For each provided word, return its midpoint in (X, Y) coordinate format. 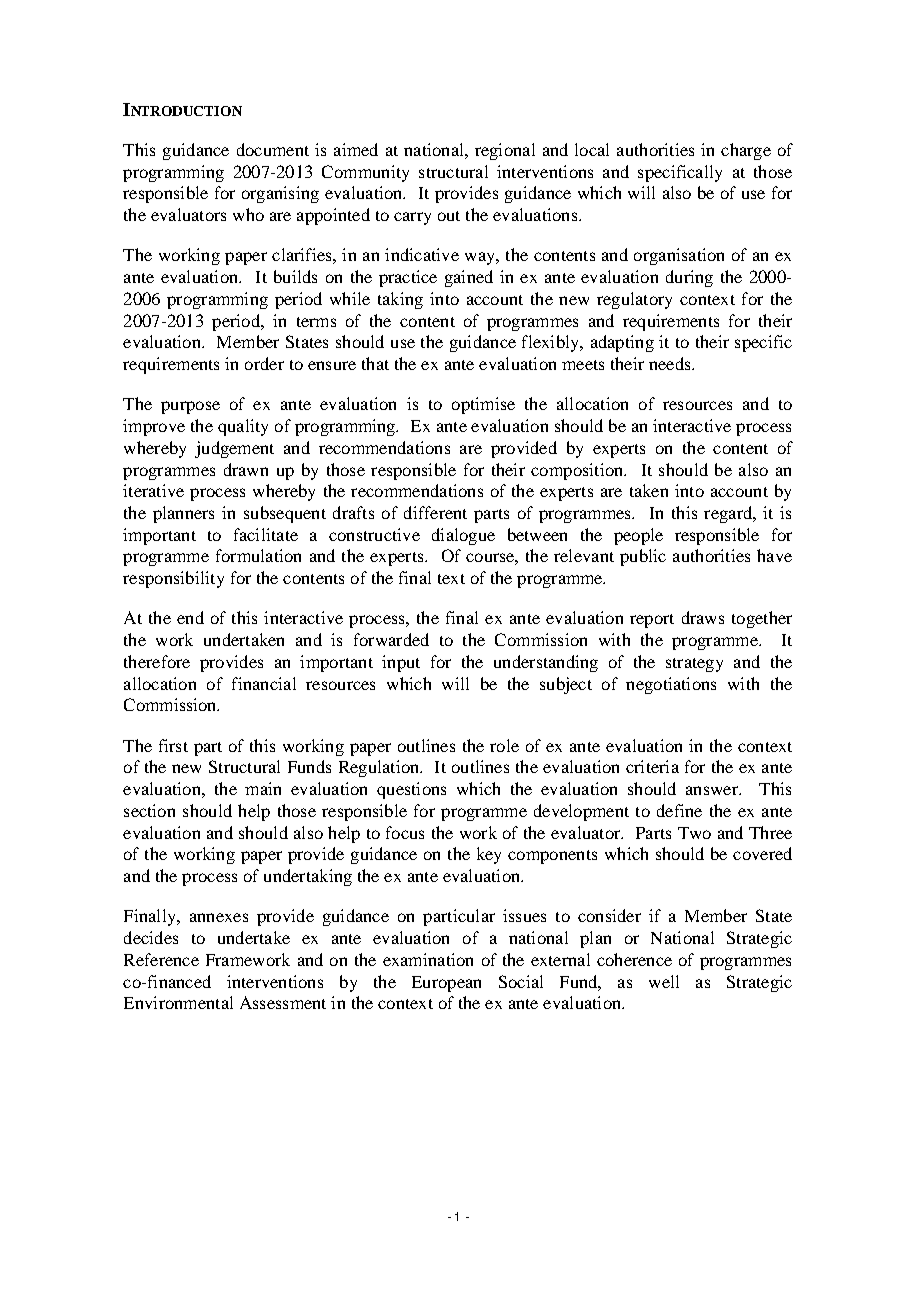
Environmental (178, 1002)
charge (746, 151)
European (446, 984)
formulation (258, 555)
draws (703, 617)
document (273, 149)
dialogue (463, 536)
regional (505, 151)
